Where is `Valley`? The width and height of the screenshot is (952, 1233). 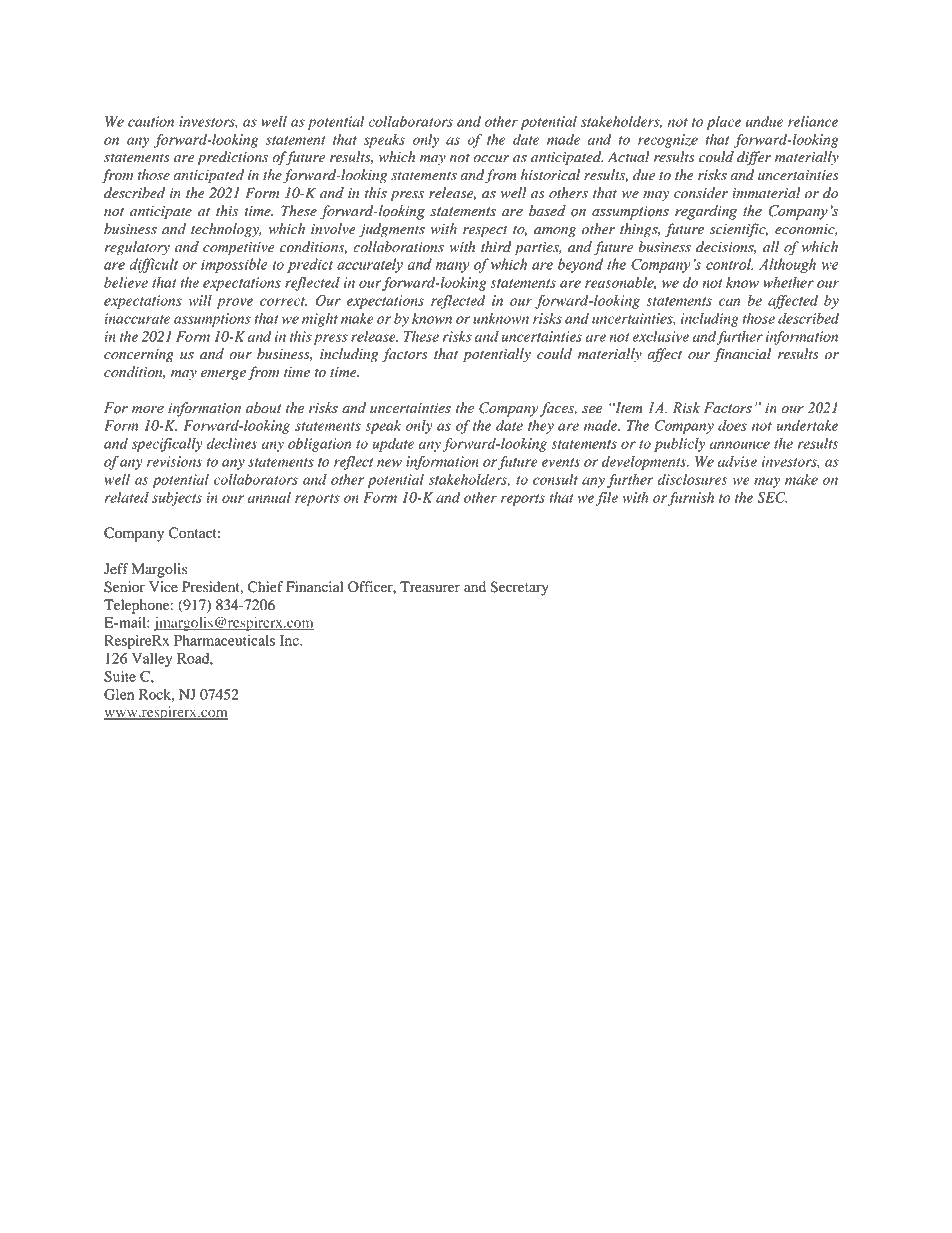 Valley is located at coordinates (152, 660).
